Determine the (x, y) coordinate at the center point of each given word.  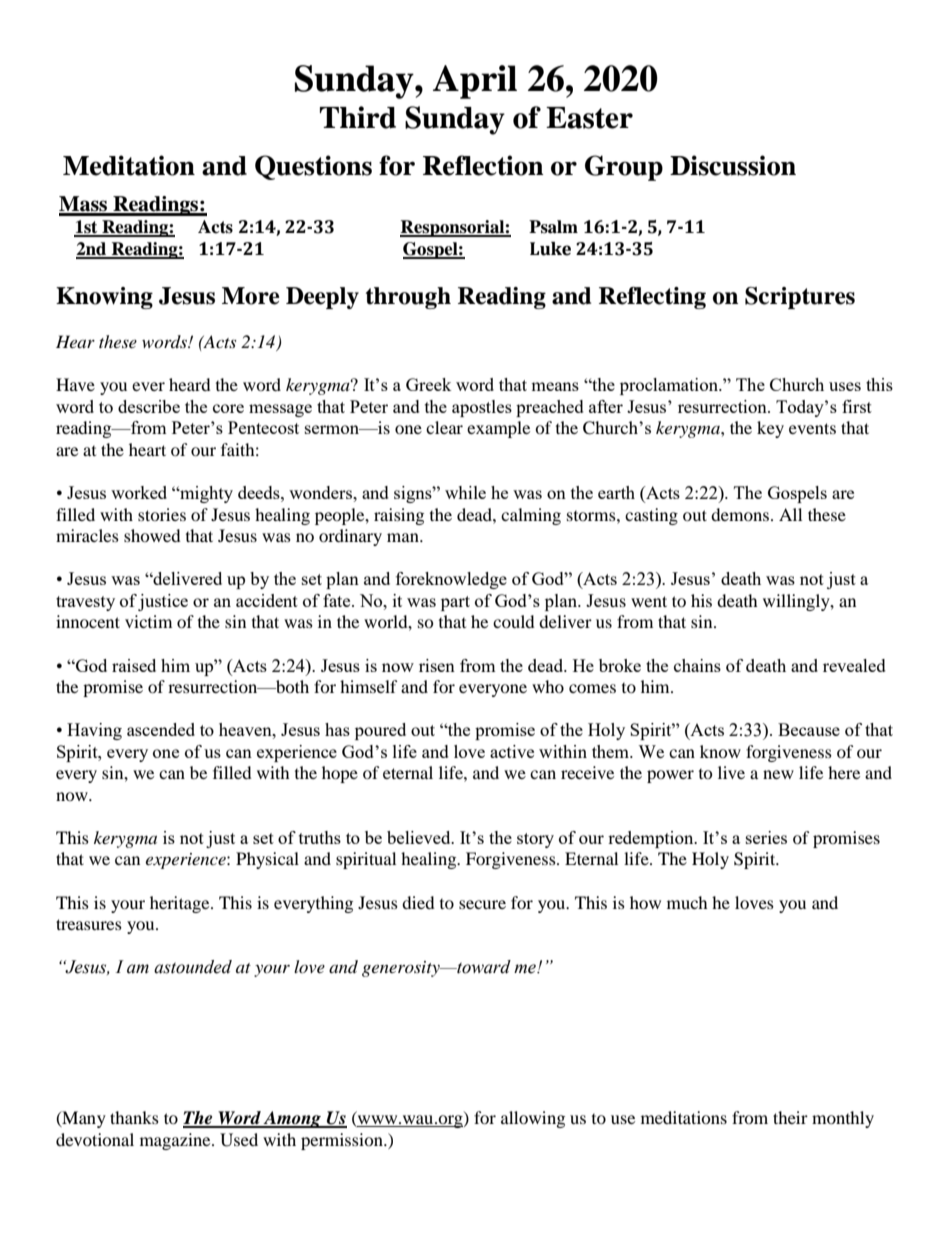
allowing (533, 1119)
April (475, 82)
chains (697, 665)
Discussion (733, 165)
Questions (313, 167)
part (455, 603)
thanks (134, 1117)
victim (148, 621)
